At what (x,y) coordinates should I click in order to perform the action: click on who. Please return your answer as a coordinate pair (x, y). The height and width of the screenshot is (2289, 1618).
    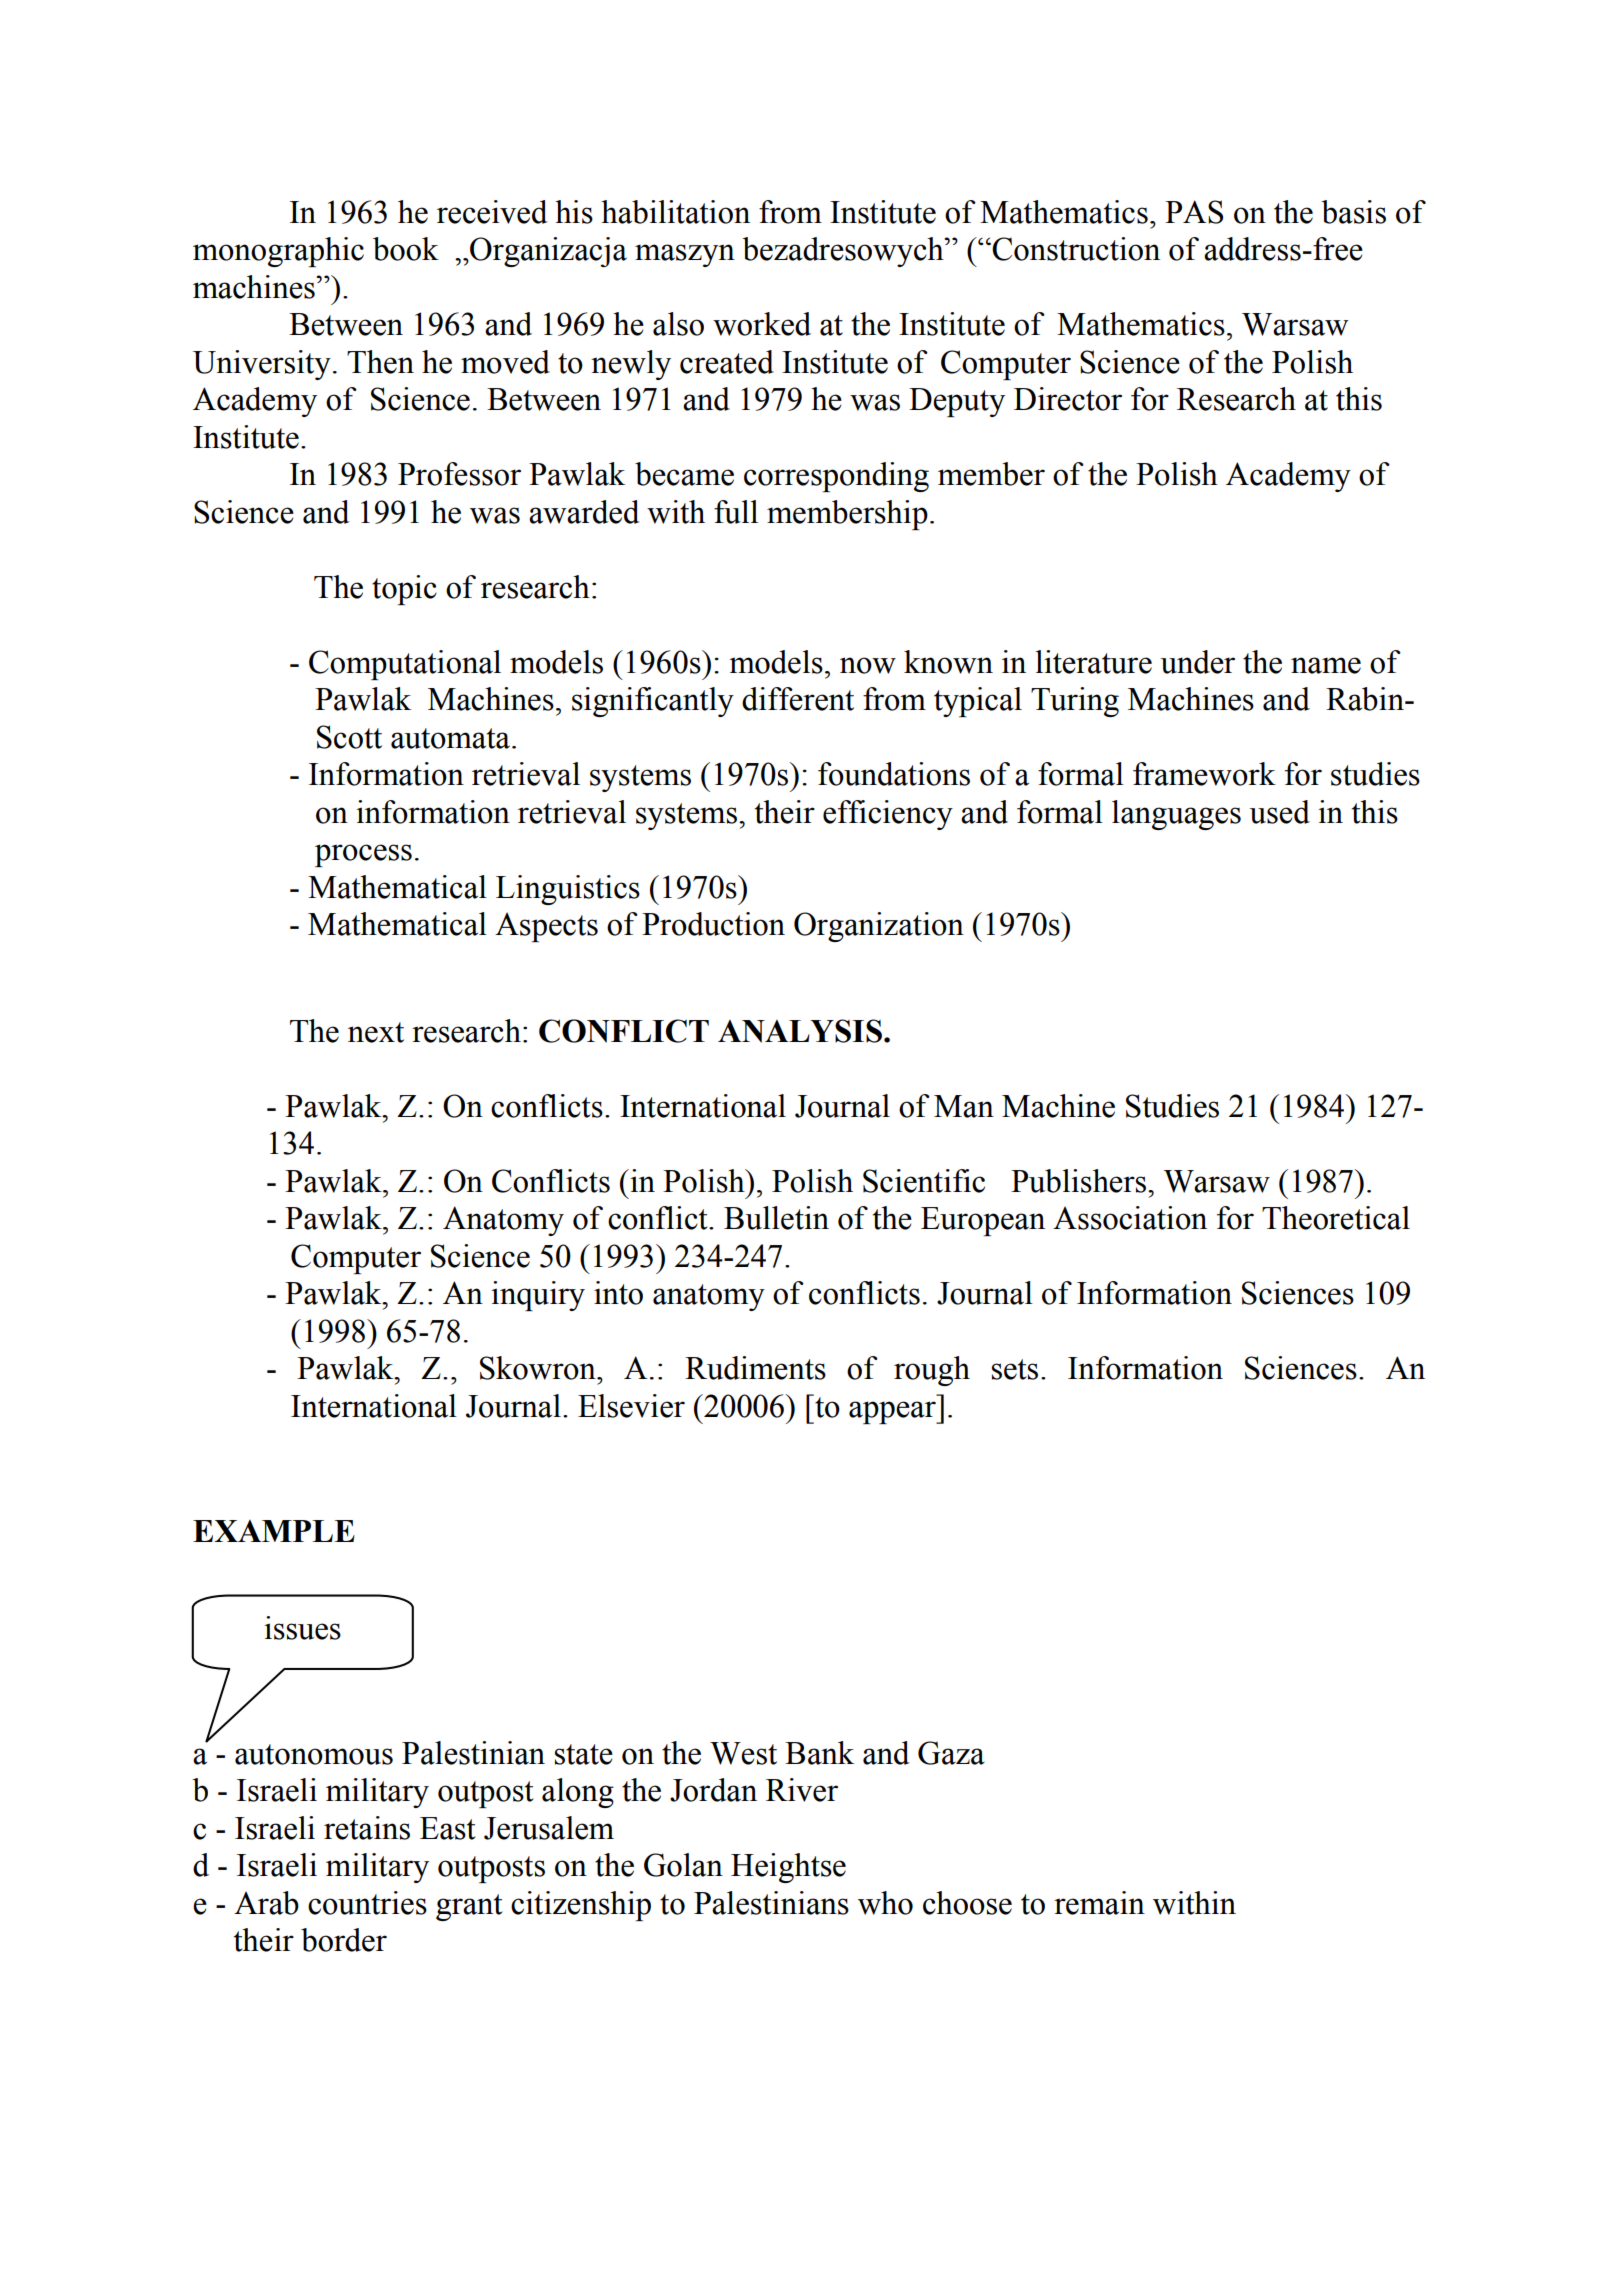
    Looking at the image, I should click on (885, 1903).
